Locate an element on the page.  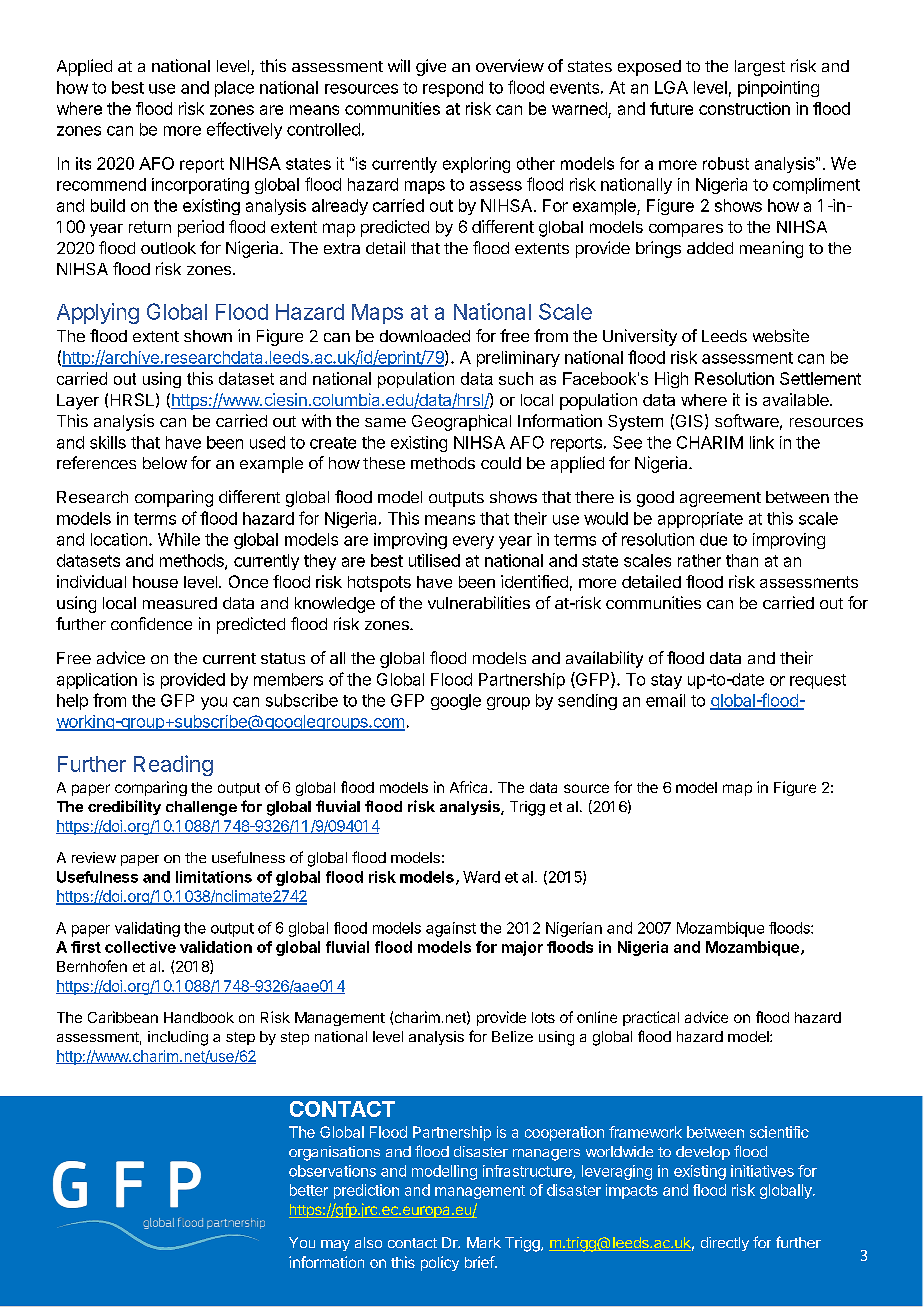
respond is located at coordinates (453, 89).
